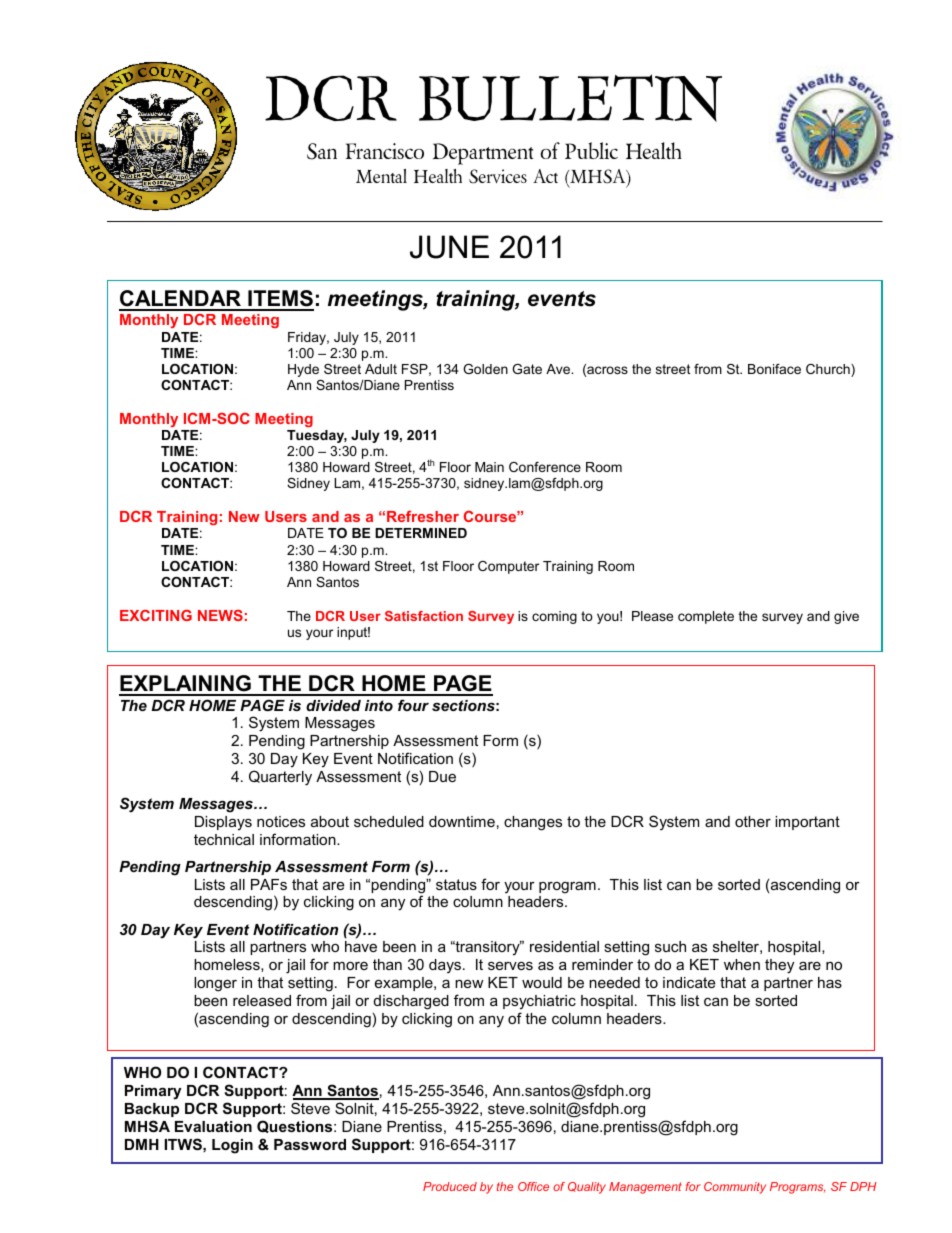 The height and width of the page is (1233, 952). What do you see at coordinates (456, 884) in the page?
I see `status` at bounding box center [456, 884].
